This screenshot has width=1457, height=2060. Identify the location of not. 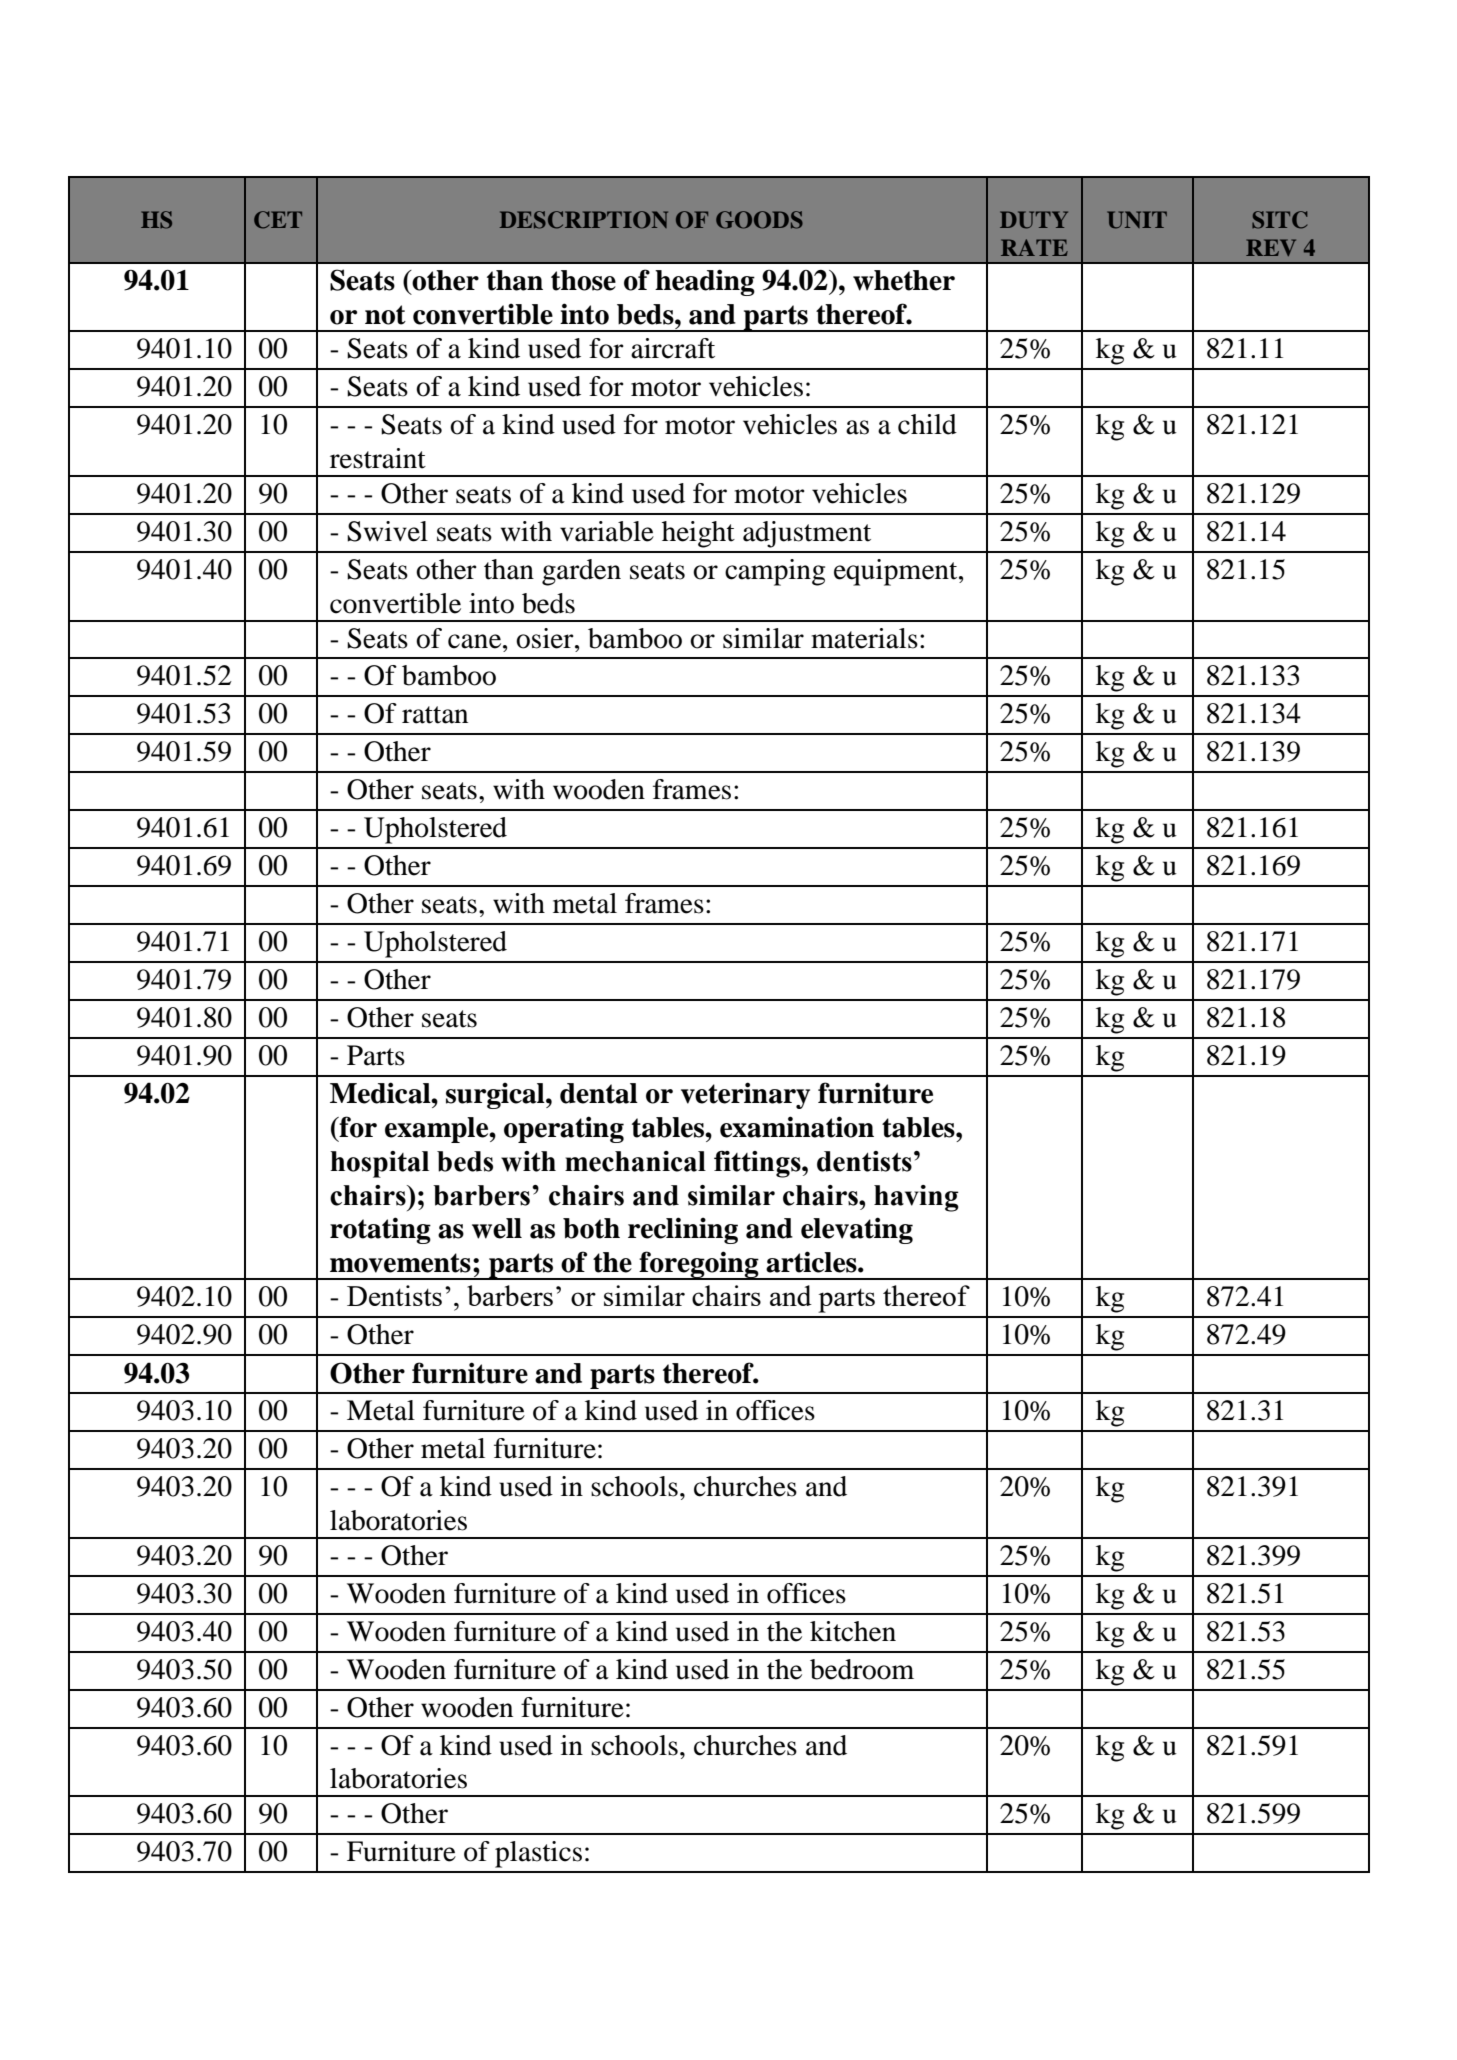
(385, 315).
